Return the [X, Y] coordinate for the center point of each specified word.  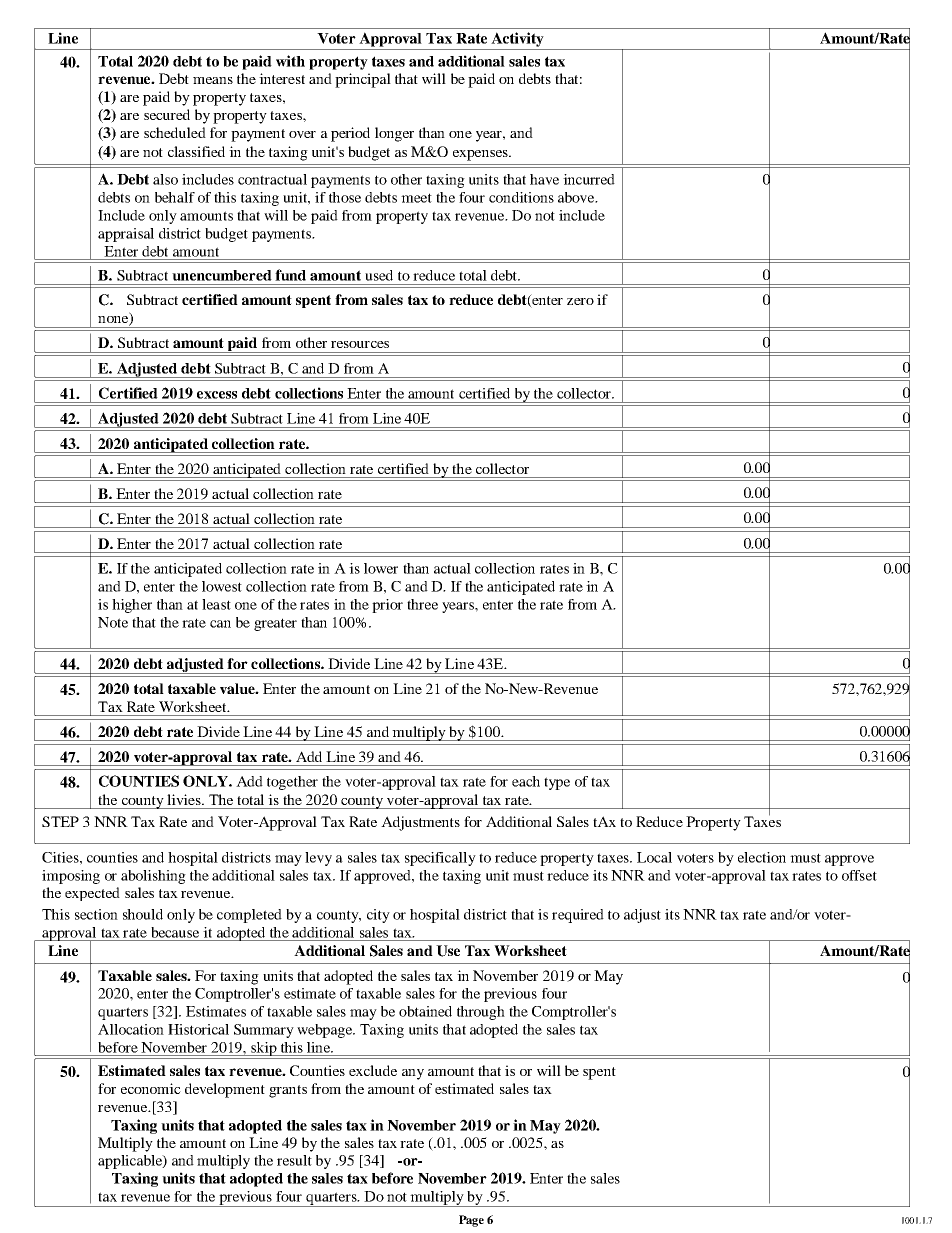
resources [360, 344]
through [481, 1013]
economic [151, 1088]
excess [217, 395]
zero [580, 301]
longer [394, 134]
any [413, 1074]
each [526, 781]
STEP [60, 821]
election [762, 857]
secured [167, 114]
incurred [589, 179]
